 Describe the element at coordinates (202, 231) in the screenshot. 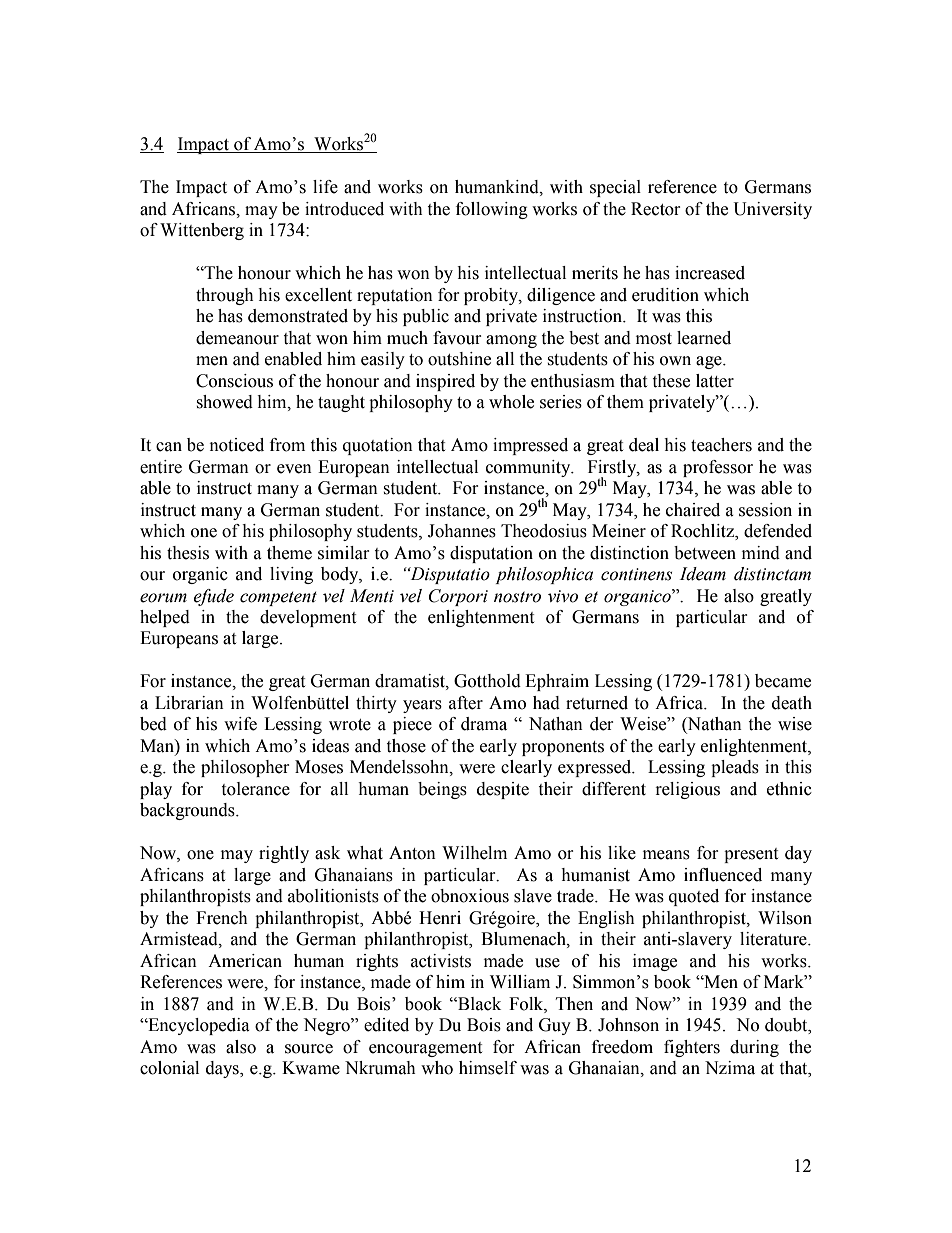

I see `Wittenberg` at that location.
